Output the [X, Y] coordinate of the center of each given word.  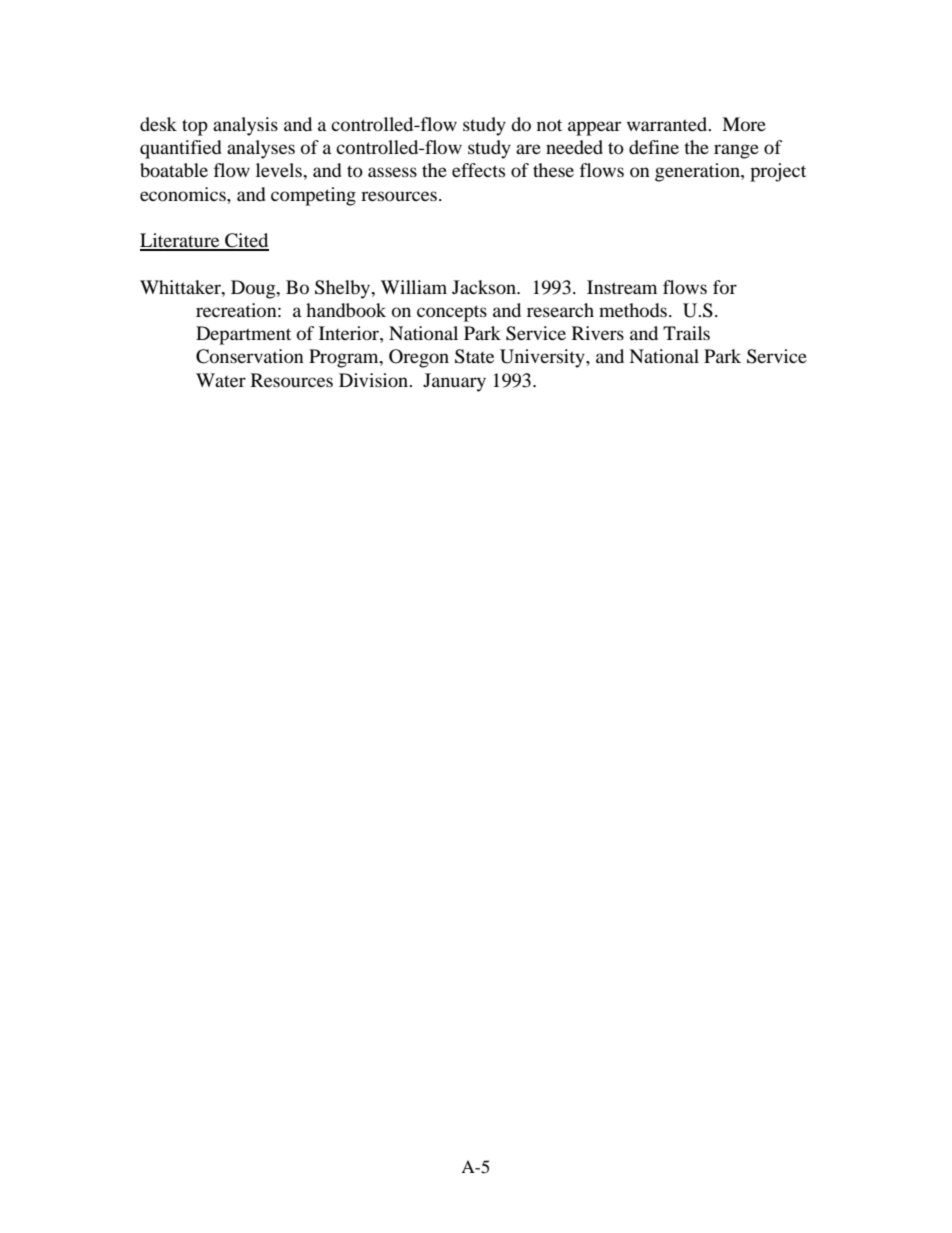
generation [698, 172]
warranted [668, 124]
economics [184, 194]
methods [633, 310]
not [549, 125]
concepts [452, 313]
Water [221, 380]
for [725, 287]
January [454, 382]
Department [243, 335]
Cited [246, 241]
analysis [245, 126]
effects [478, 170]
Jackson [485, 287]
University [543, 358]
